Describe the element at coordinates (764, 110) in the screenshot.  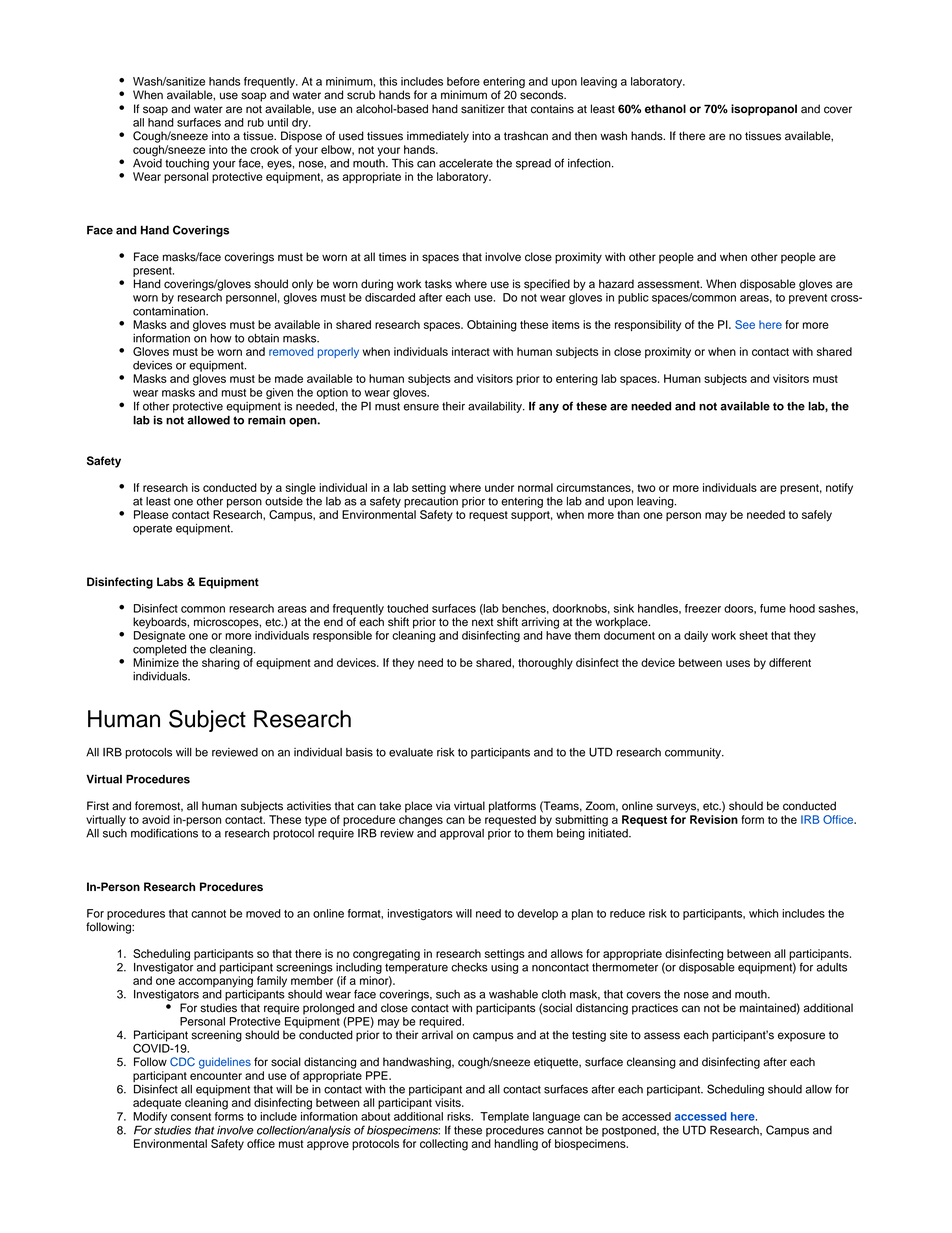
I see `isopropanol` at that location.
